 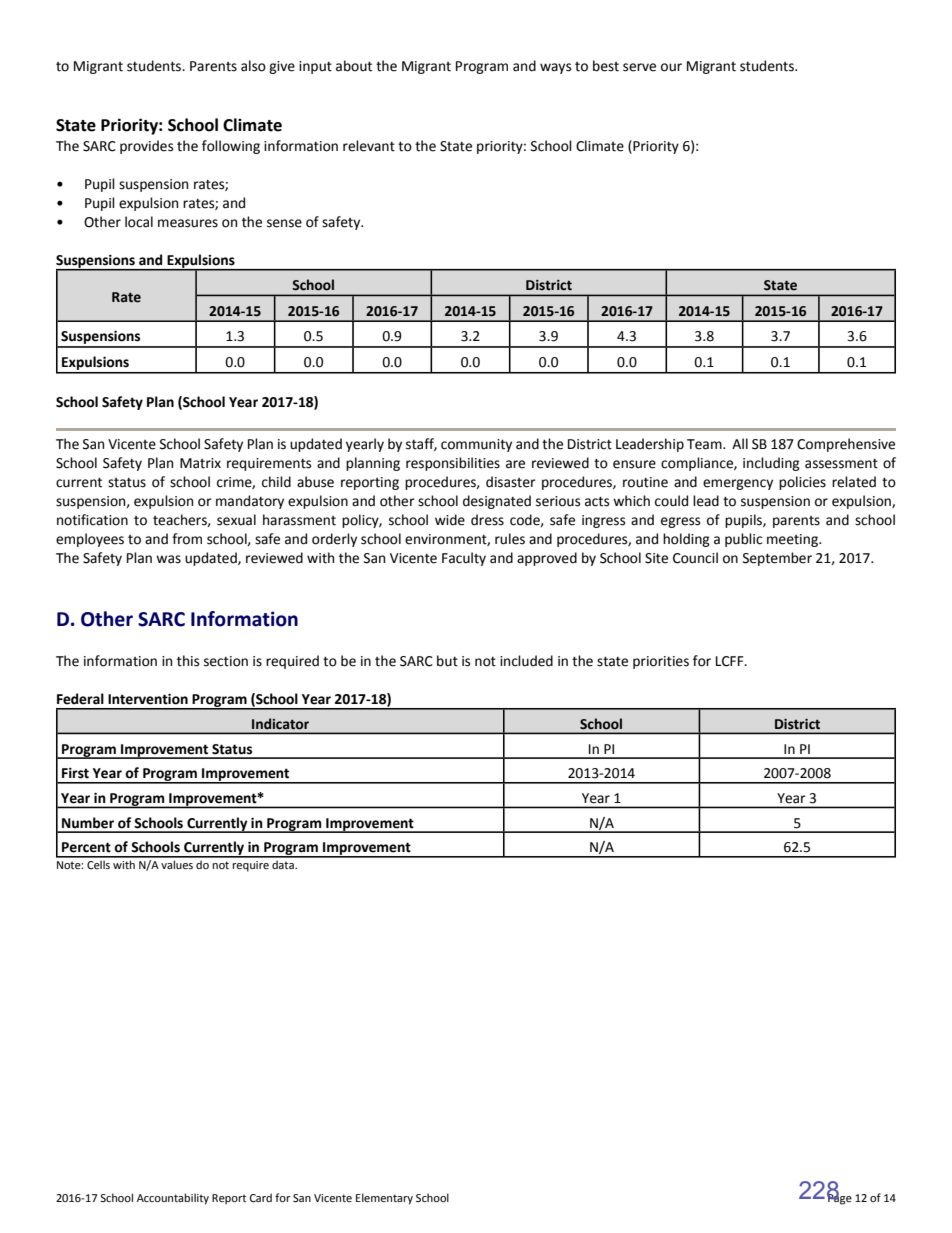 I want to click on ways, so click(x=555, y=68).
